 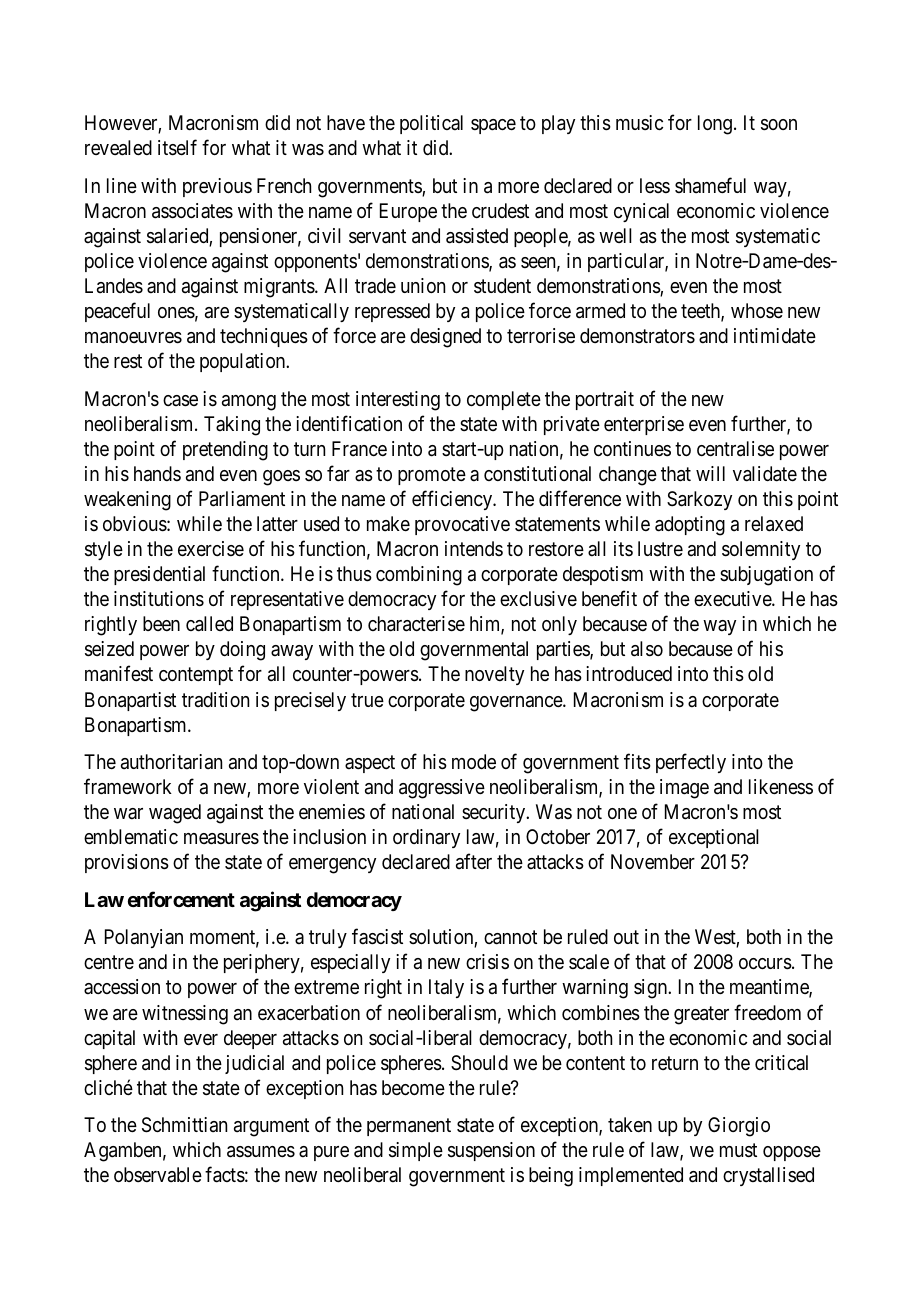 I want to click on centre, so click(x=109, y=963).
